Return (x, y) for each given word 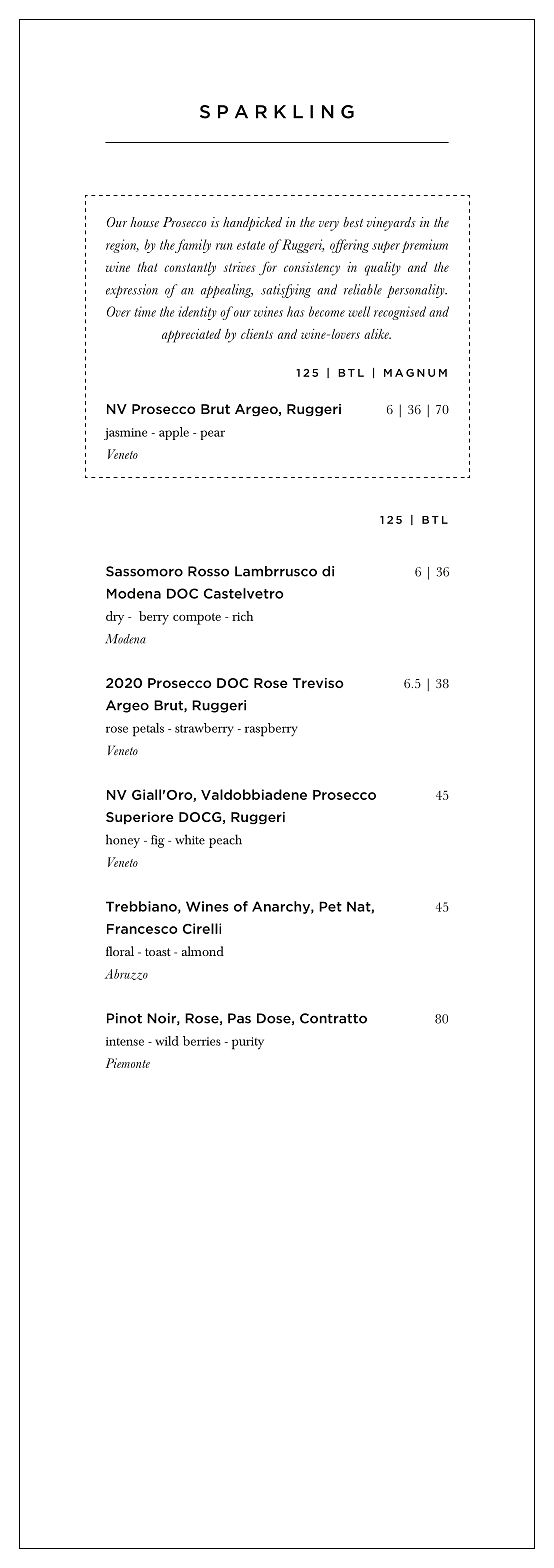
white (190, 839)
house (144, 222)
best (353, 222)
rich (242, 616)
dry (115, 618)
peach (225, 841)
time (145, 311)
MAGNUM (415, 373)
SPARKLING (277, 112)
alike (377, 334)
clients (257, 334)
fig (158, 841)
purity (248, 1043)
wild (167, 1041)
